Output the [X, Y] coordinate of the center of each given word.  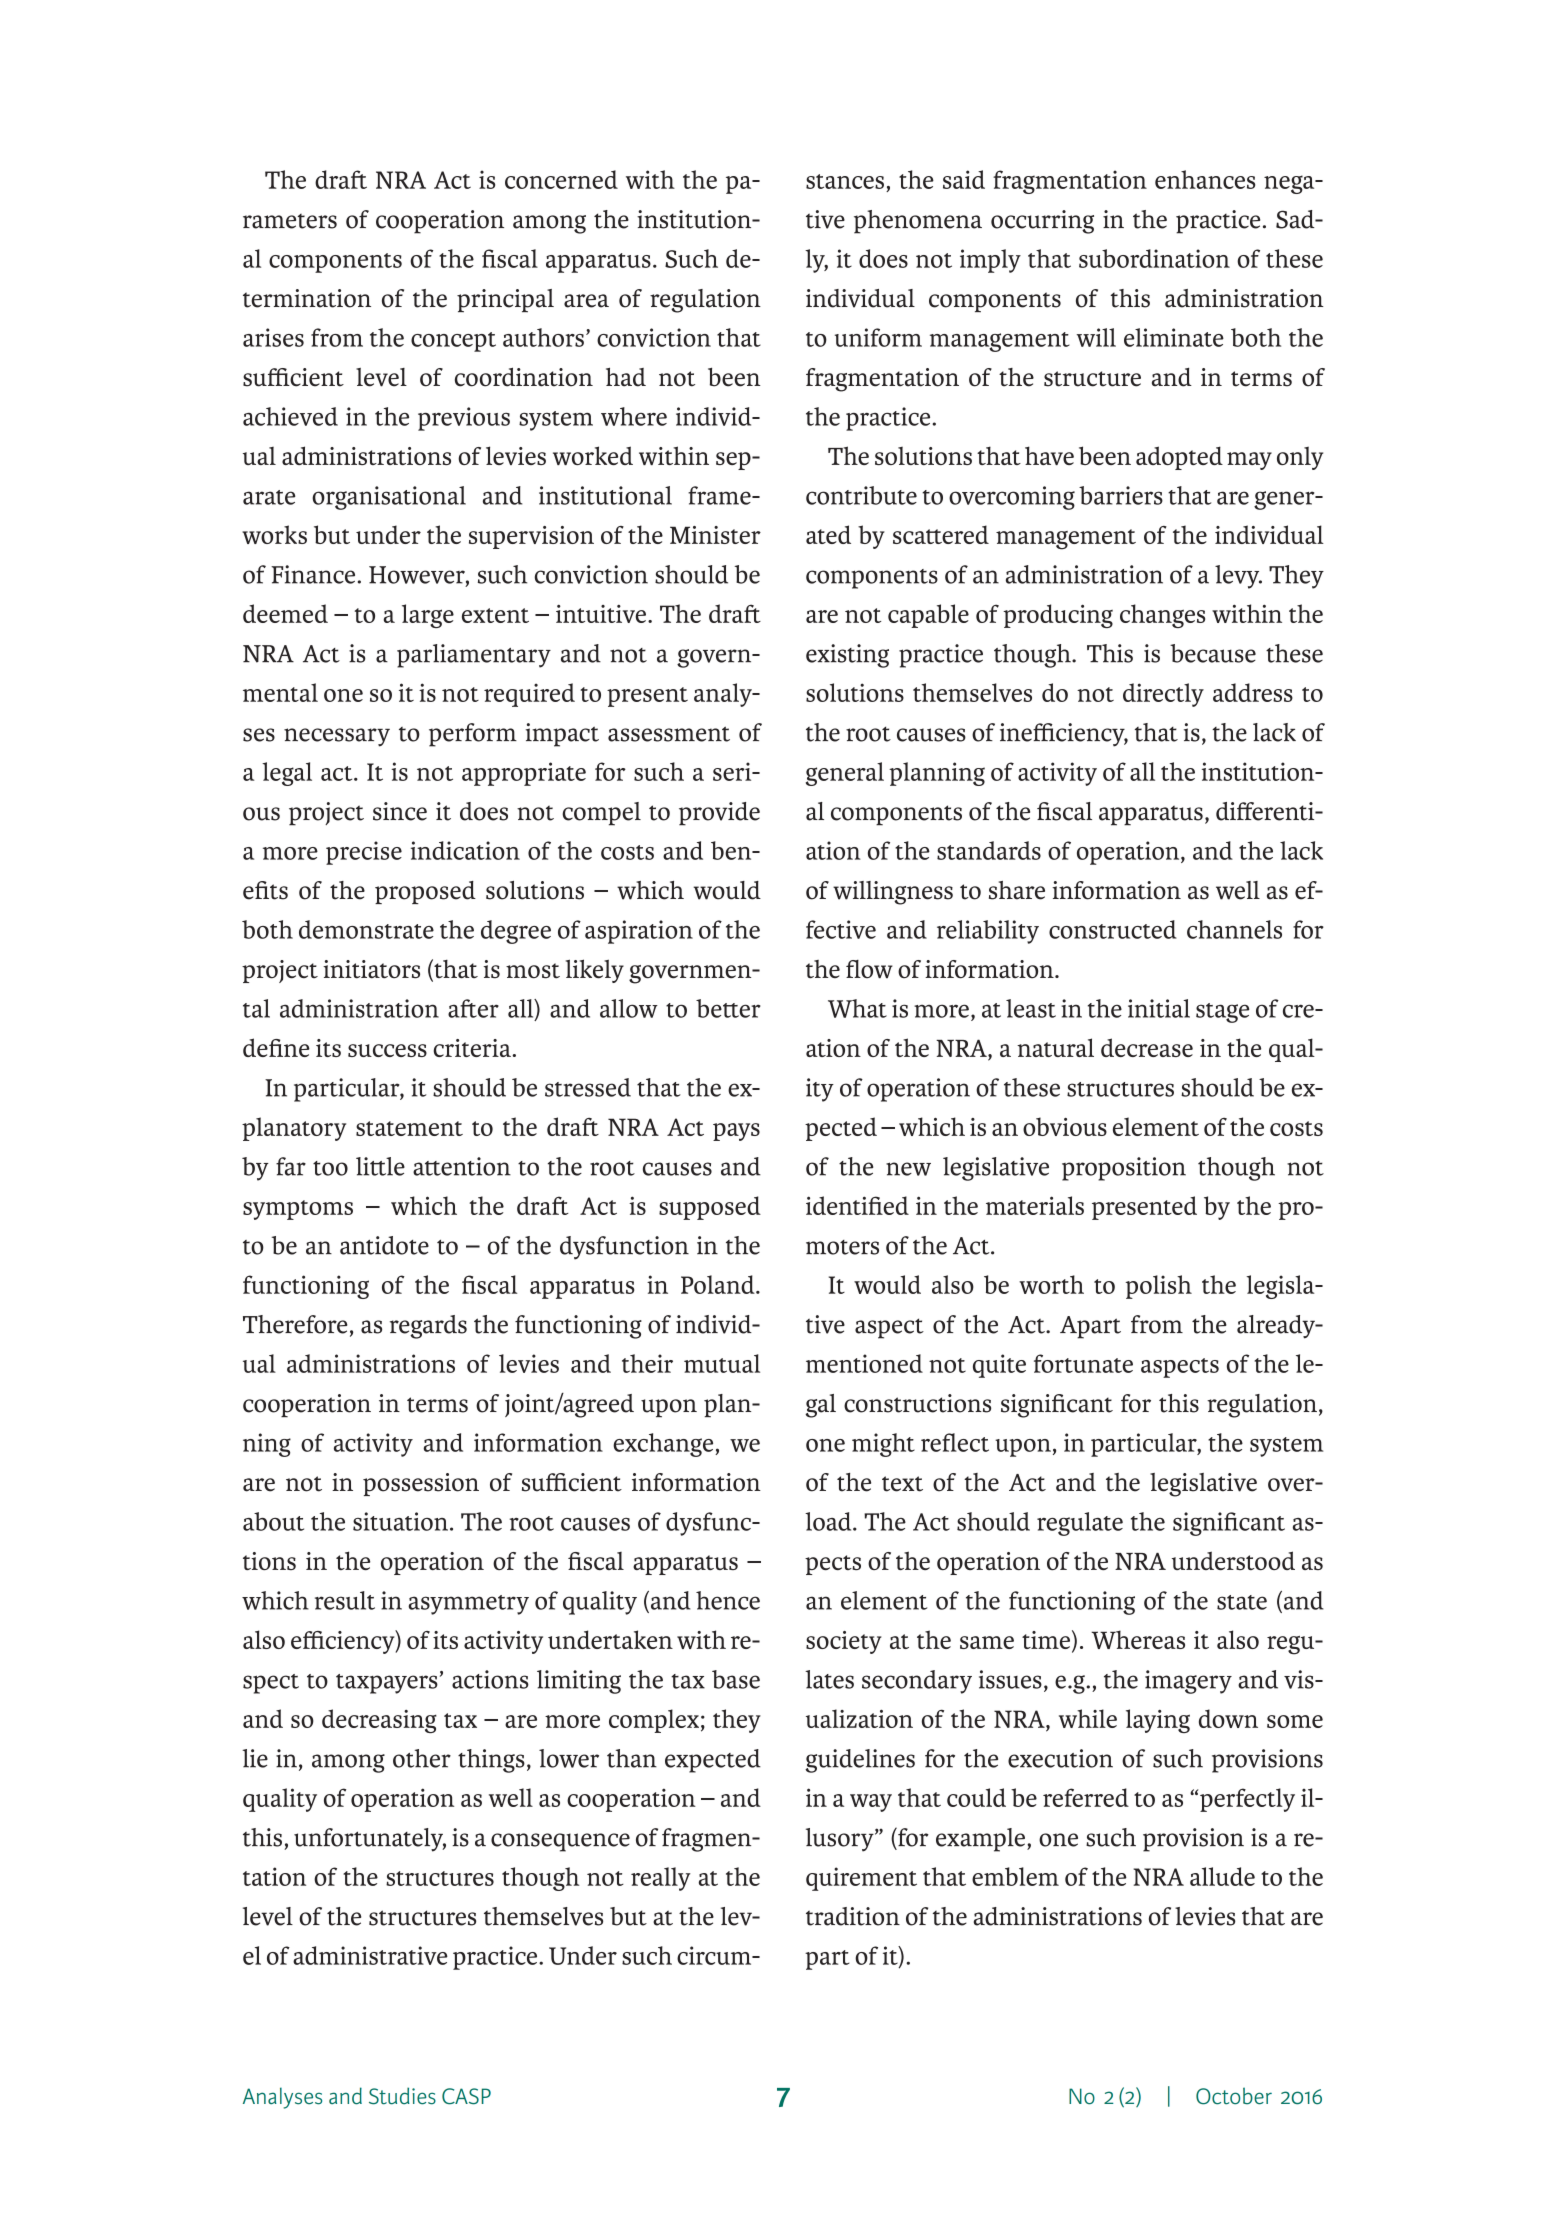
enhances [1205, 179]
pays [736, 1132]
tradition [853, 1916]
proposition [1124, 1169]
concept [453, 342]
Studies [402, 2096]
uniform [878, 337]
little [380, 1166]
